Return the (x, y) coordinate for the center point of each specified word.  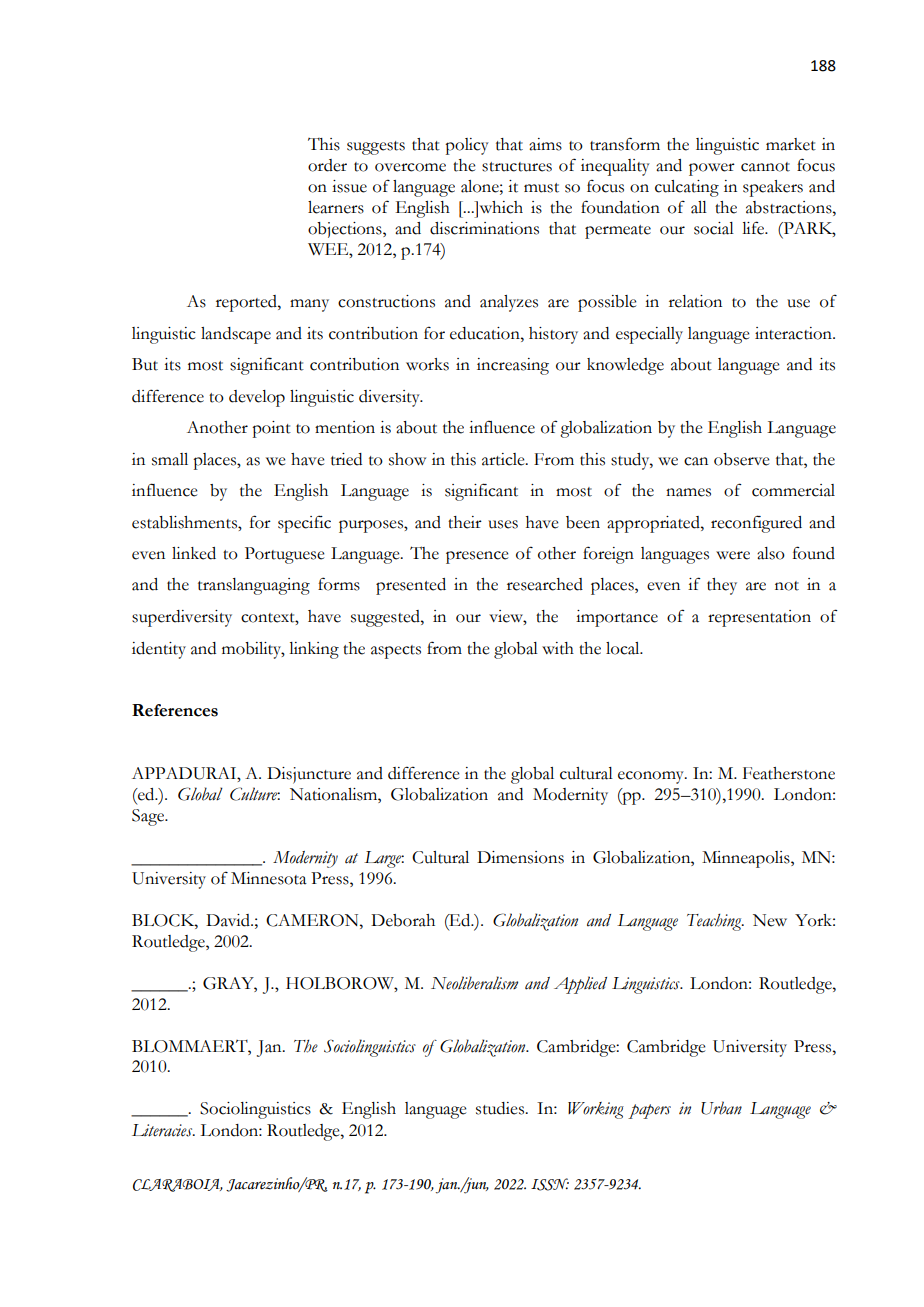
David (229, 920)
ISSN (550, 1184)
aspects (396, 652)
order (327, 165)
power (712, 169)
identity (159, 650)
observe (741, 459)
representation (759, 618)
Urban (721, 1108)
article (504, 459)
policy (467, 146)
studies (501, 1108)
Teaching (715, 922)
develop (257, 398)
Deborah (403, 920)
